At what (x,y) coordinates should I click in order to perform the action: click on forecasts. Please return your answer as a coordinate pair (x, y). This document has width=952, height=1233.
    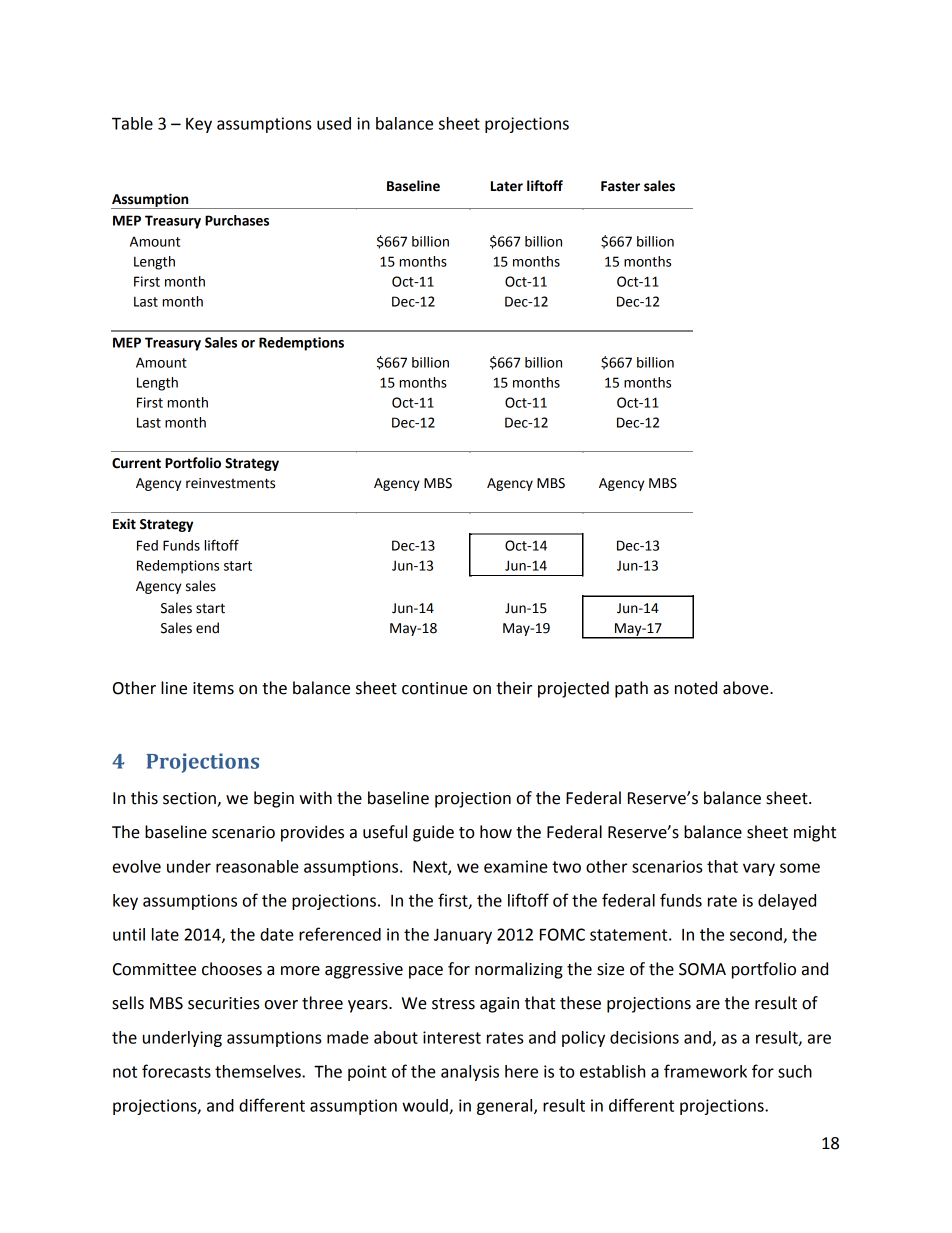
    Looking at the image, I should click on (176, 1071).
